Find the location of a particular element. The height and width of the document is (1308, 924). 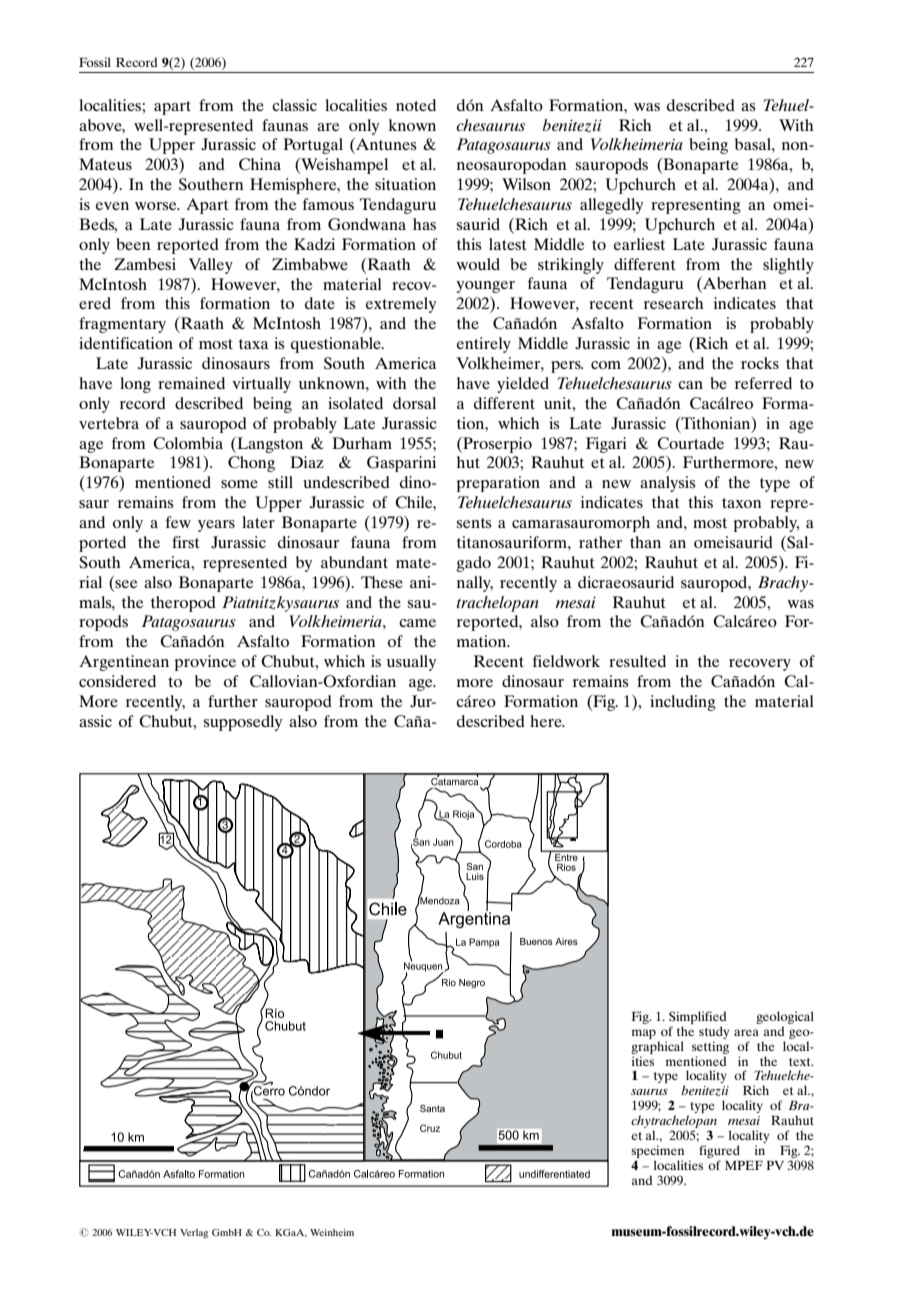

supposedly is located at coordinates (243, 723).
